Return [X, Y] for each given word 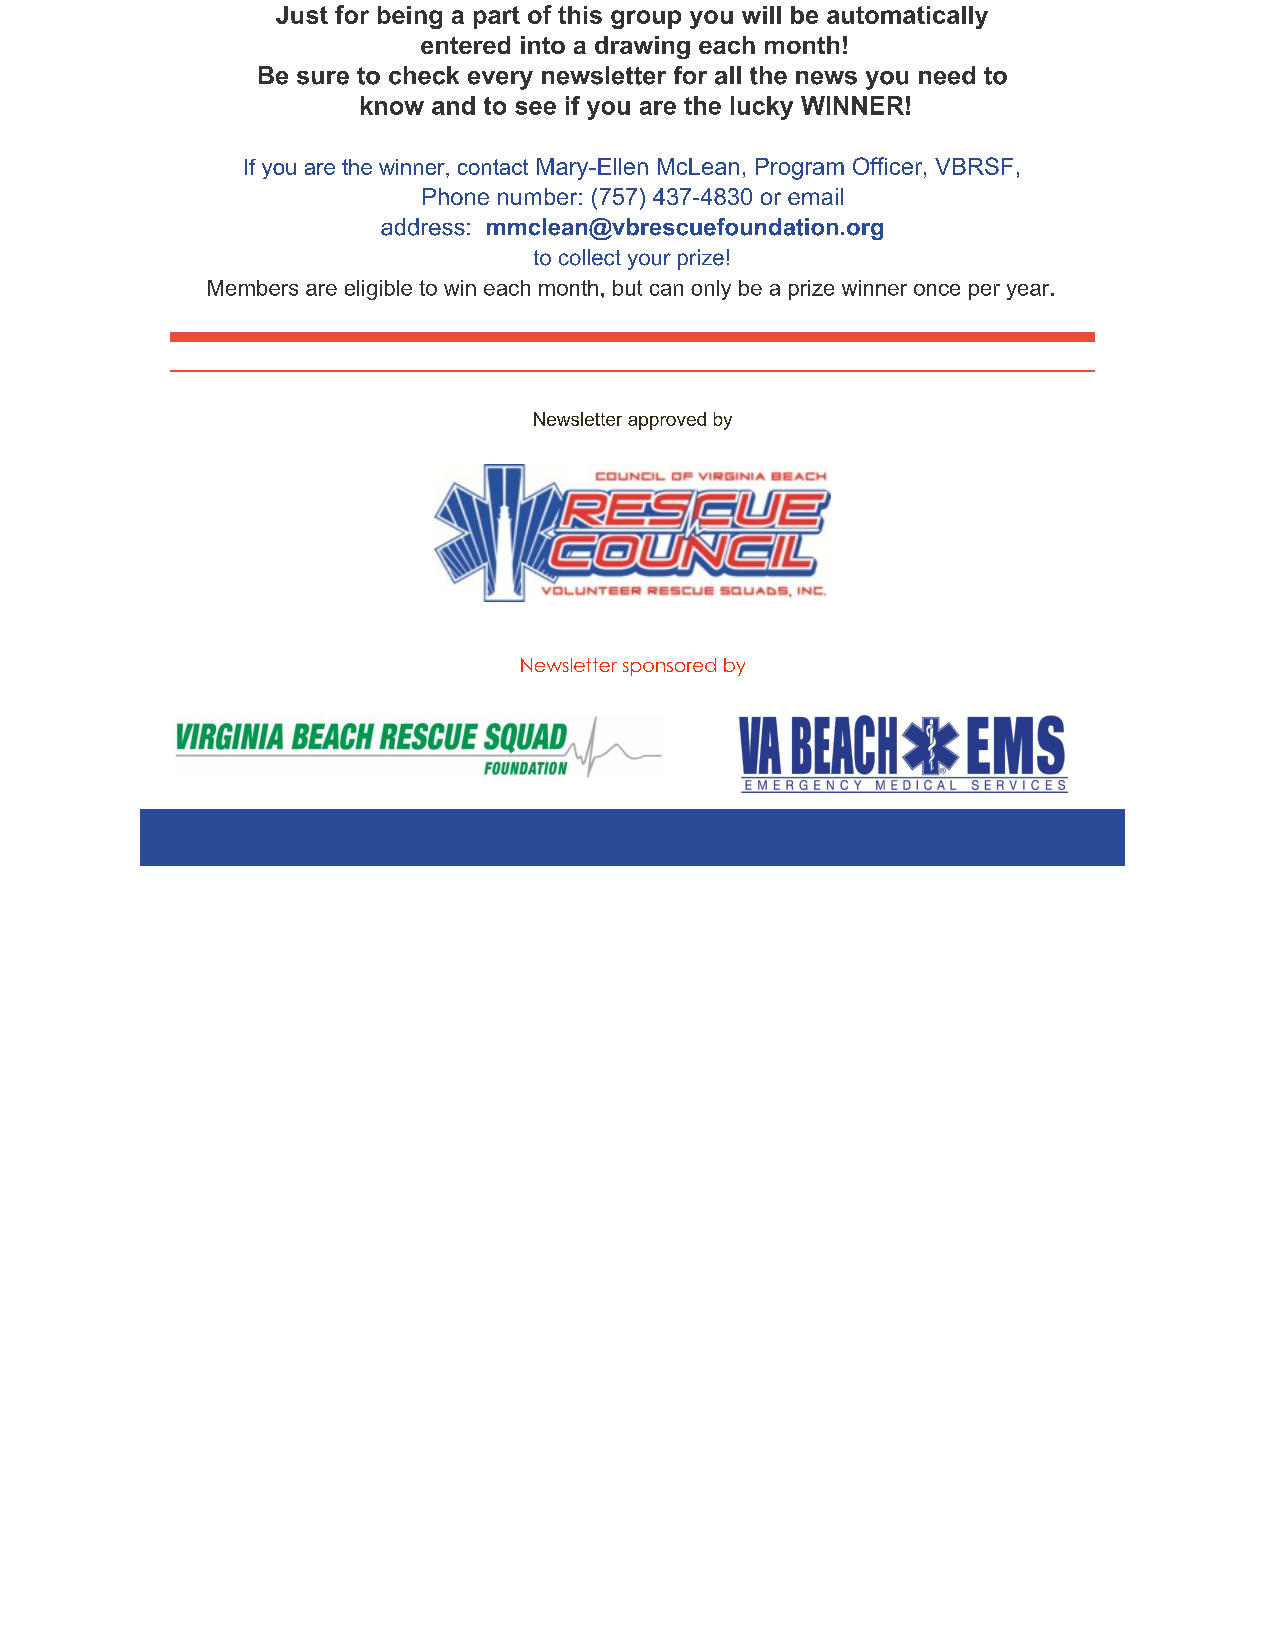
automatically [907, 17]
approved [667, 421]
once [937, 290]
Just [302, 15]
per [984, 292]
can [666, 290]
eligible [378, 290]
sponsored [669, 667]
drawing [642, 47]
